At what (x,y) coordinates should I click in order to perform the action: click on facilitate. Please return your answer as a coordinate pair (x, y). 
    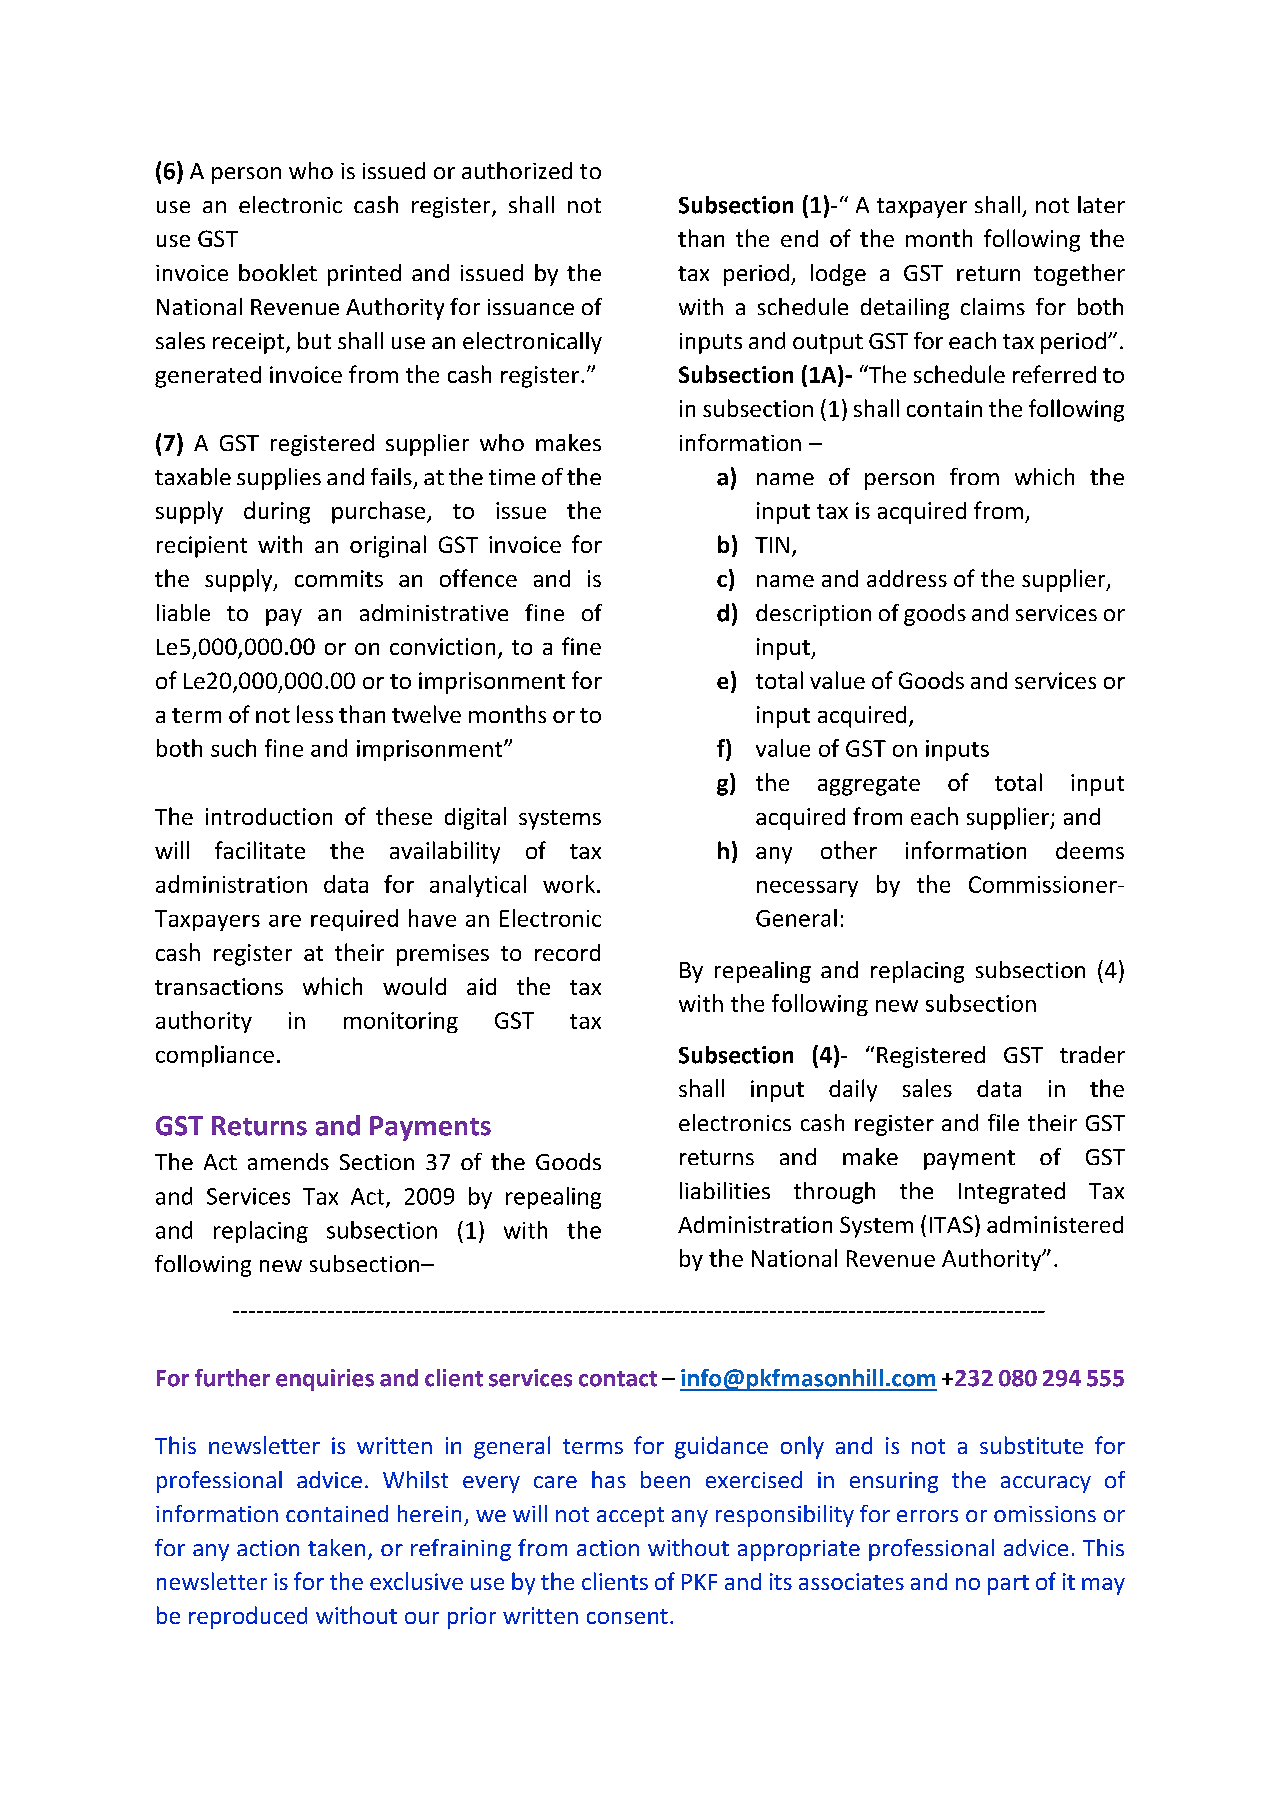
    Looking at the image, I should click on (260, 850).
